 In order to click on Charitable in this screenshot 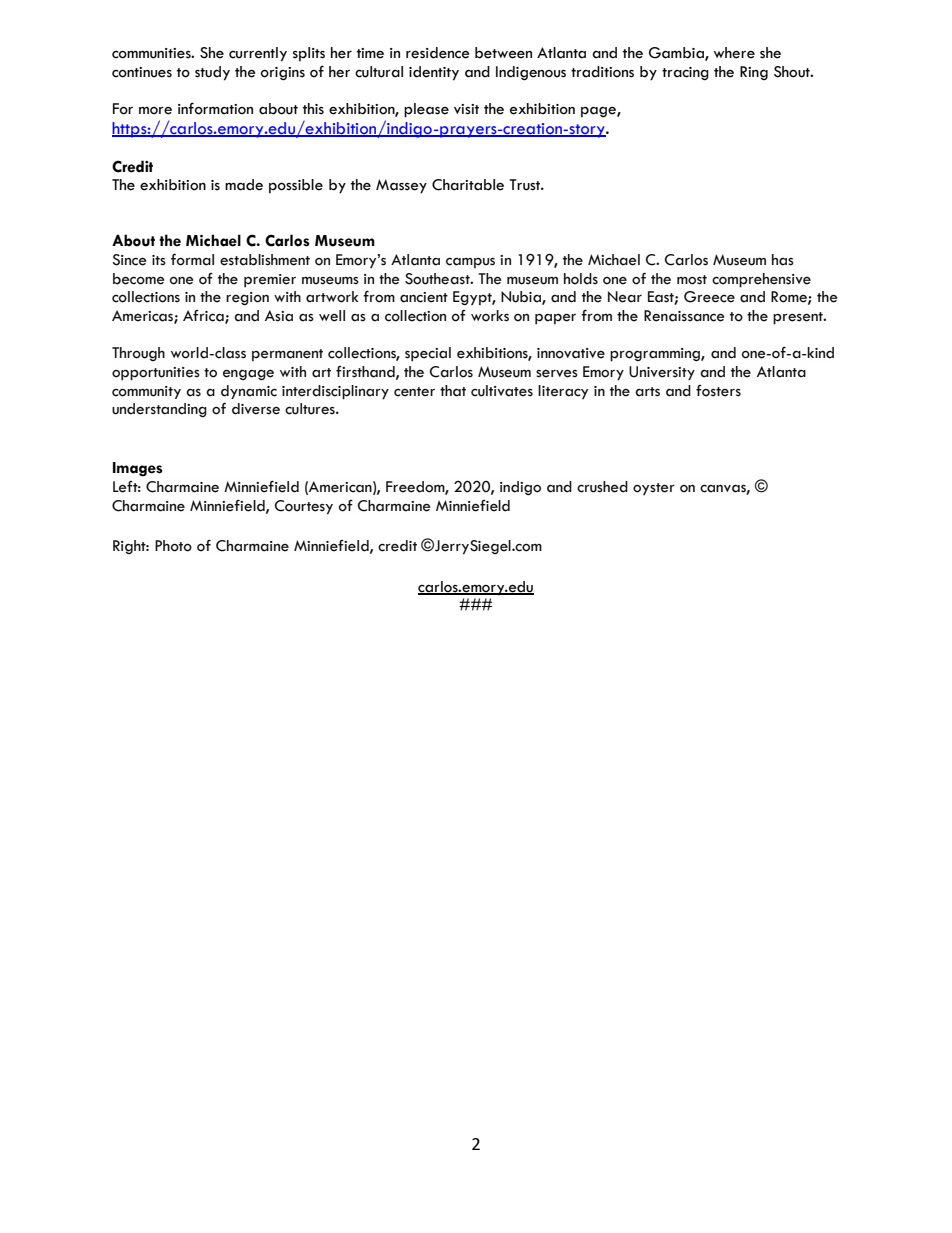, I will do `click(468, 185)`.
